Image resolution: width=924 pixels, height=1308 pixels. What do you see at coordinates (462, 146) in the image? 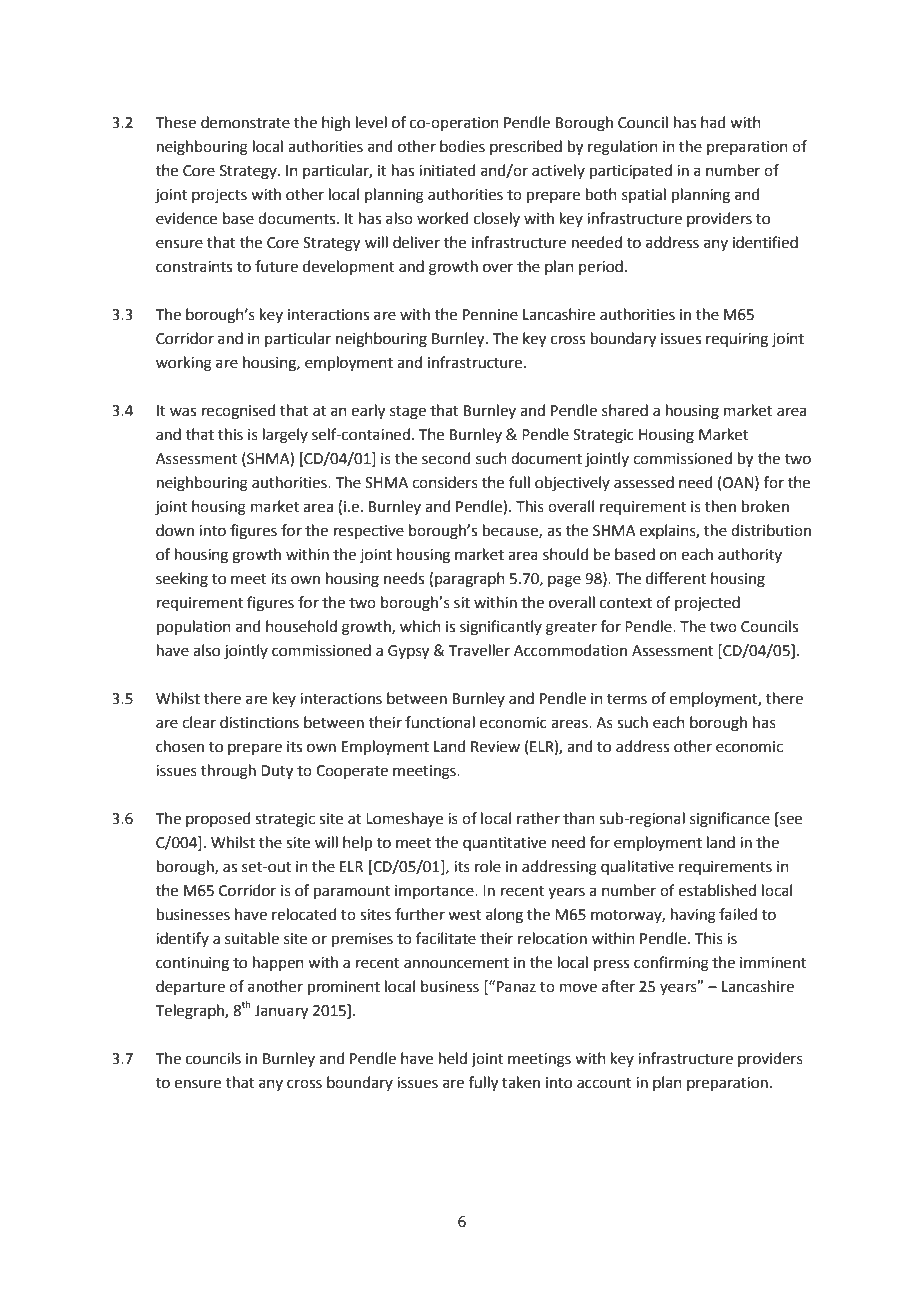
I see `bodies` at bounding box center [462, 146].
